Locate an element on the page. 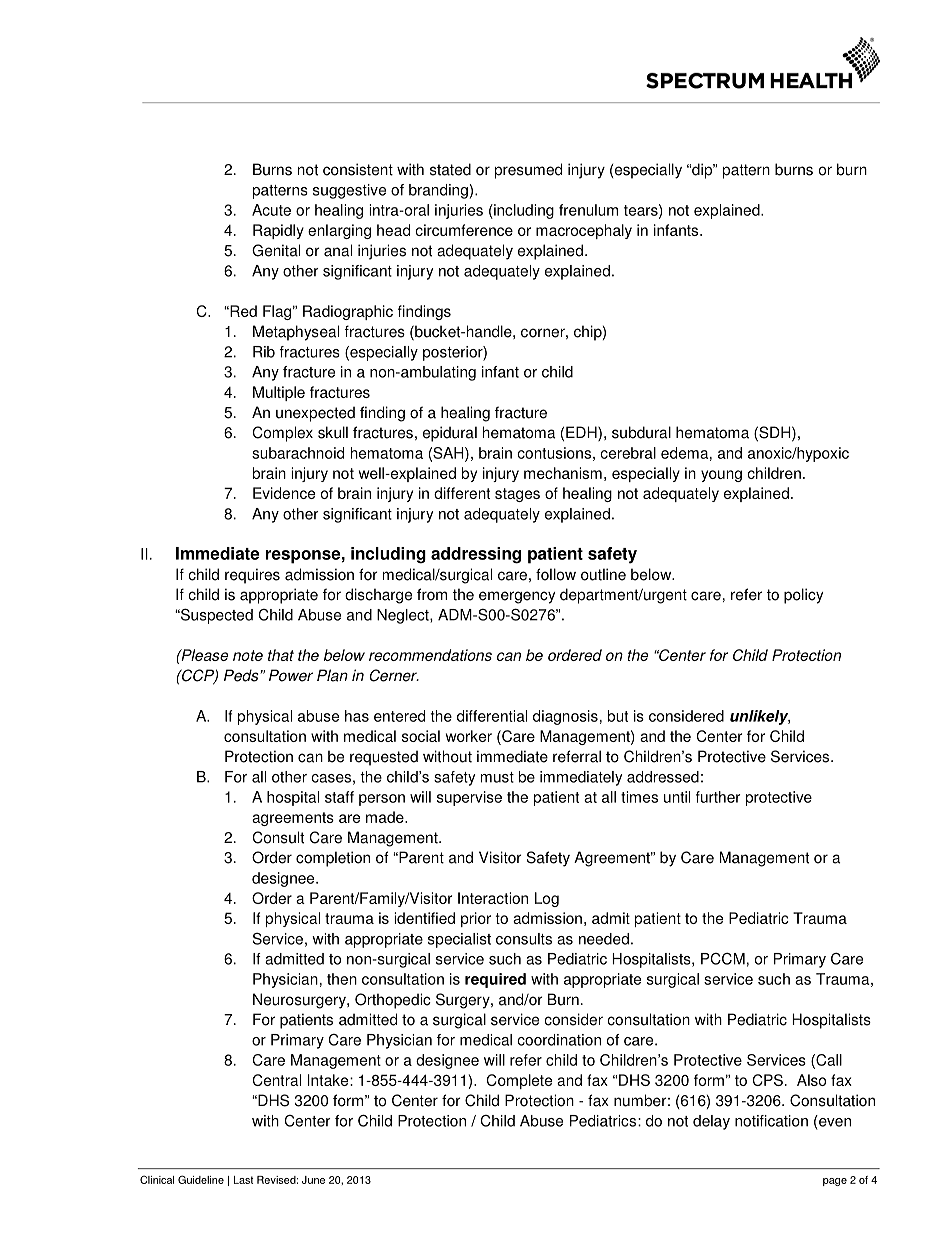  Complex is located at coordinates (282, 434).
